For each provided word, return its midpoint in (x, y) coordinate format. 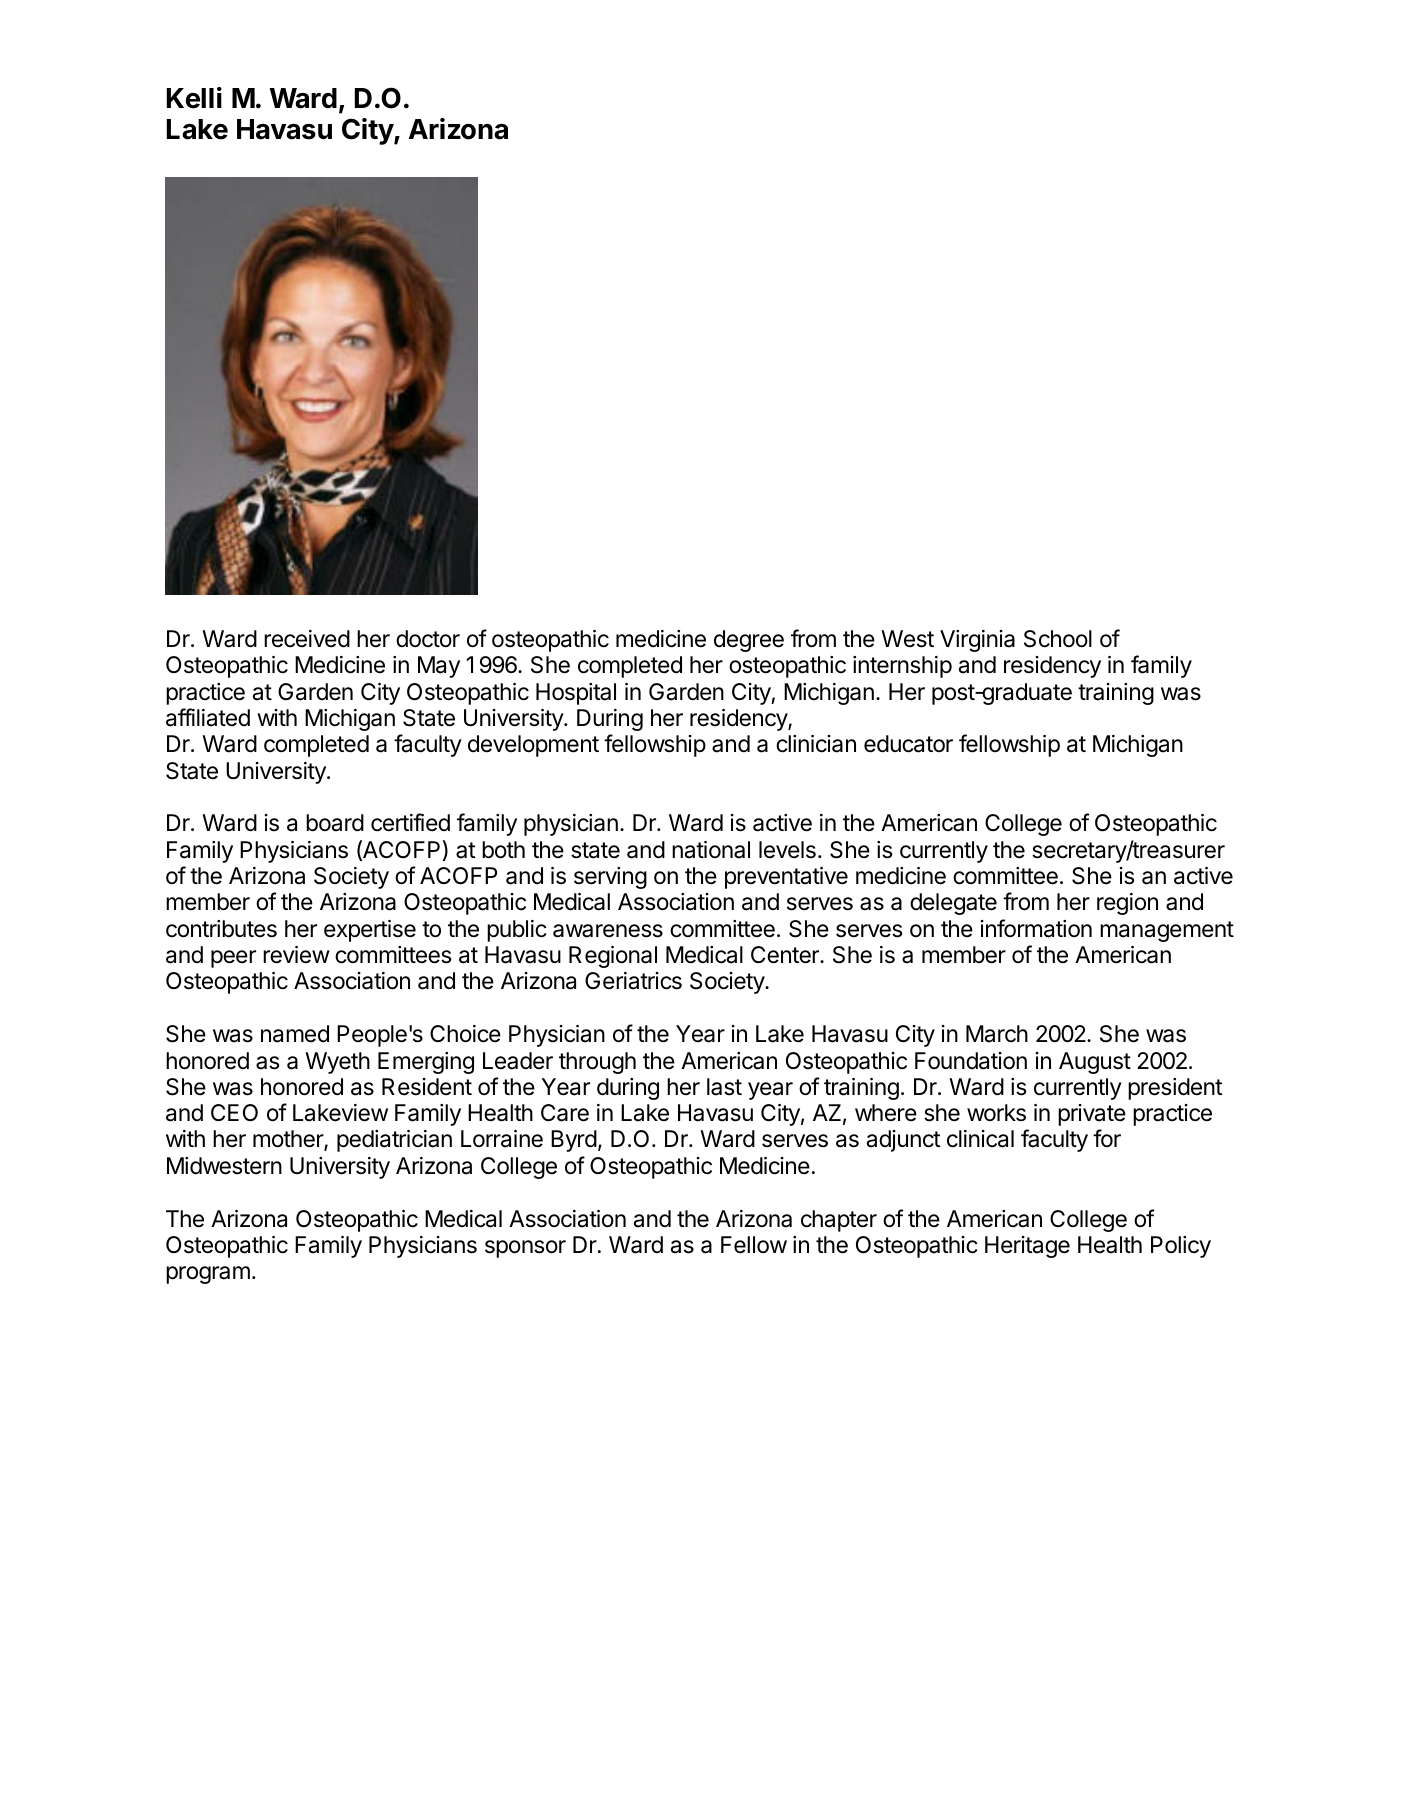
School (1058, 639)
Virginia (977, 641)
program (208, 1275)
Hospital (576, 694)
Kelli (194, 98)
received (307, 639)
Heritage (1027, 1247)
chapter (839, 1221)
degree (749, 641)
